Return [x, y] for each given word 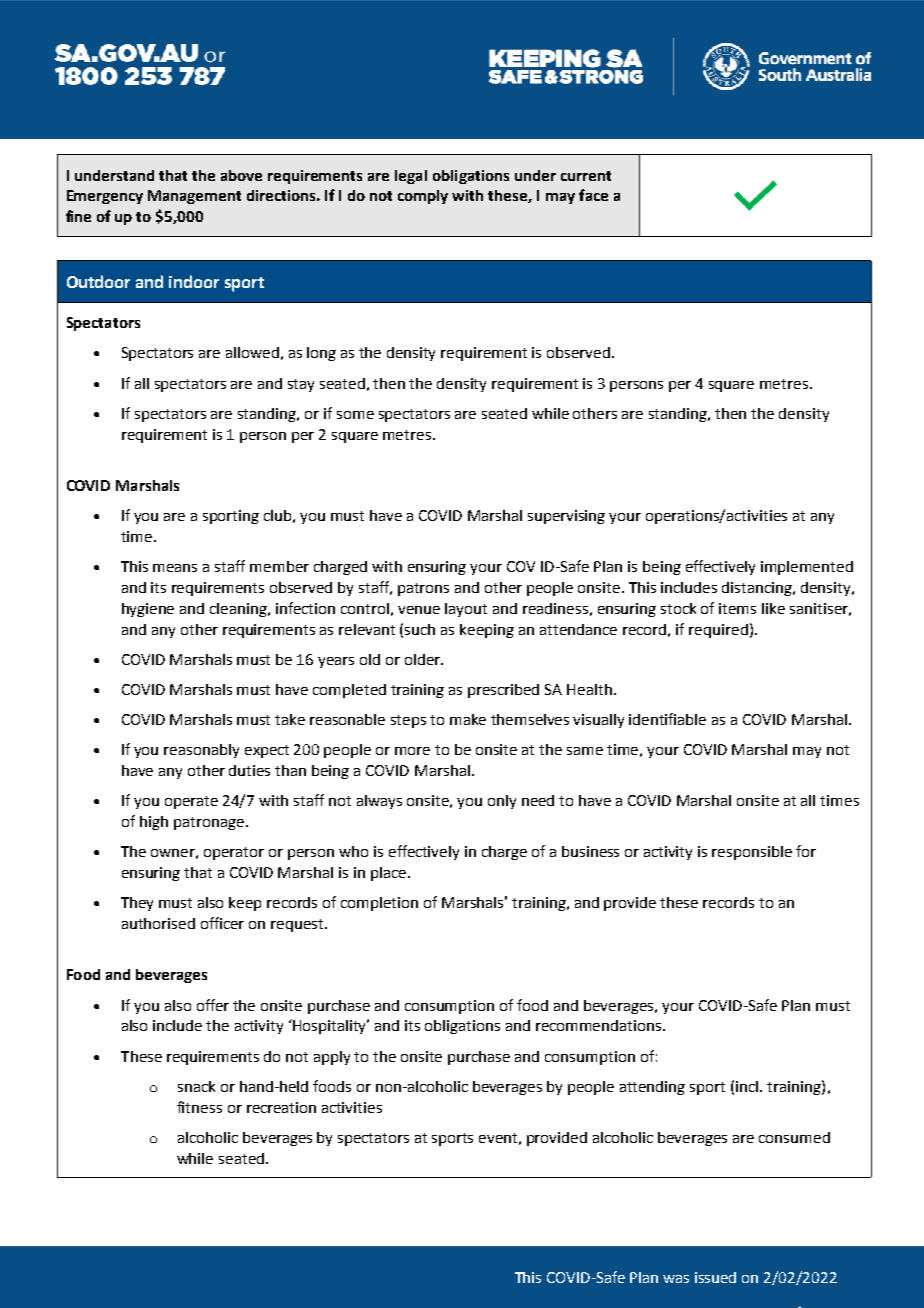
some [355, 415]
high [154, 823]
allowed [252, 352]
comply [423, 197]
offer [213, 1005]
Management [194, 197]
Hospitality [331, 1026]
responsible [752, 853]
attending [652, 1088]
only [502, 802]
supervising [566, 517]
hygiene [148, 610]
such [420, 629]
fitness [199, 1107]
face [593, 195]
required [718, 631]
